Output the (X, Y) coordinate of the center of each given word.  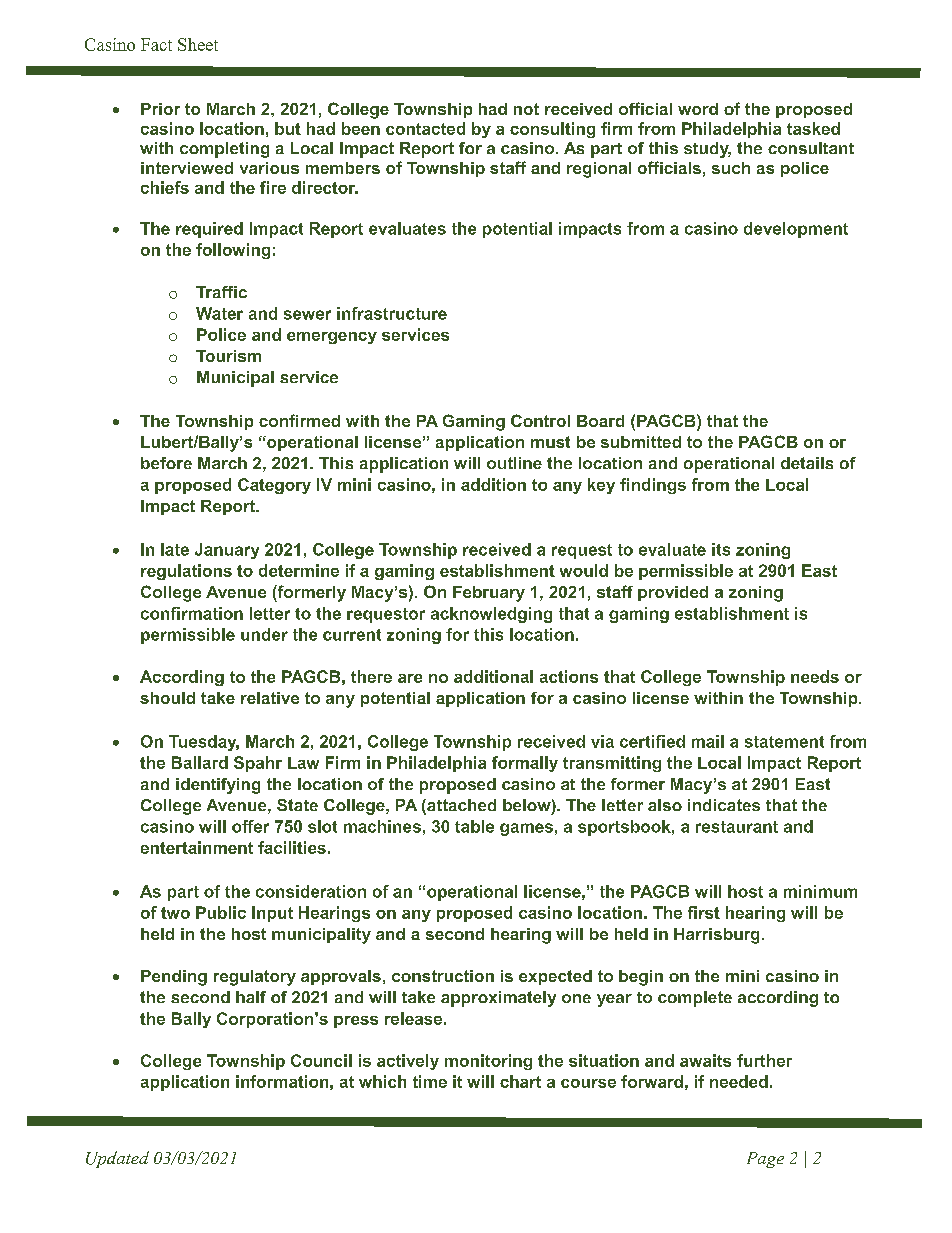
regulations (186, 572)
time (430, 1081)
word (698, 109)
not (526, 109)
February (489, 594)
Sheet (198, 44)
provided (673, 593)
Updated (117, 1159)
